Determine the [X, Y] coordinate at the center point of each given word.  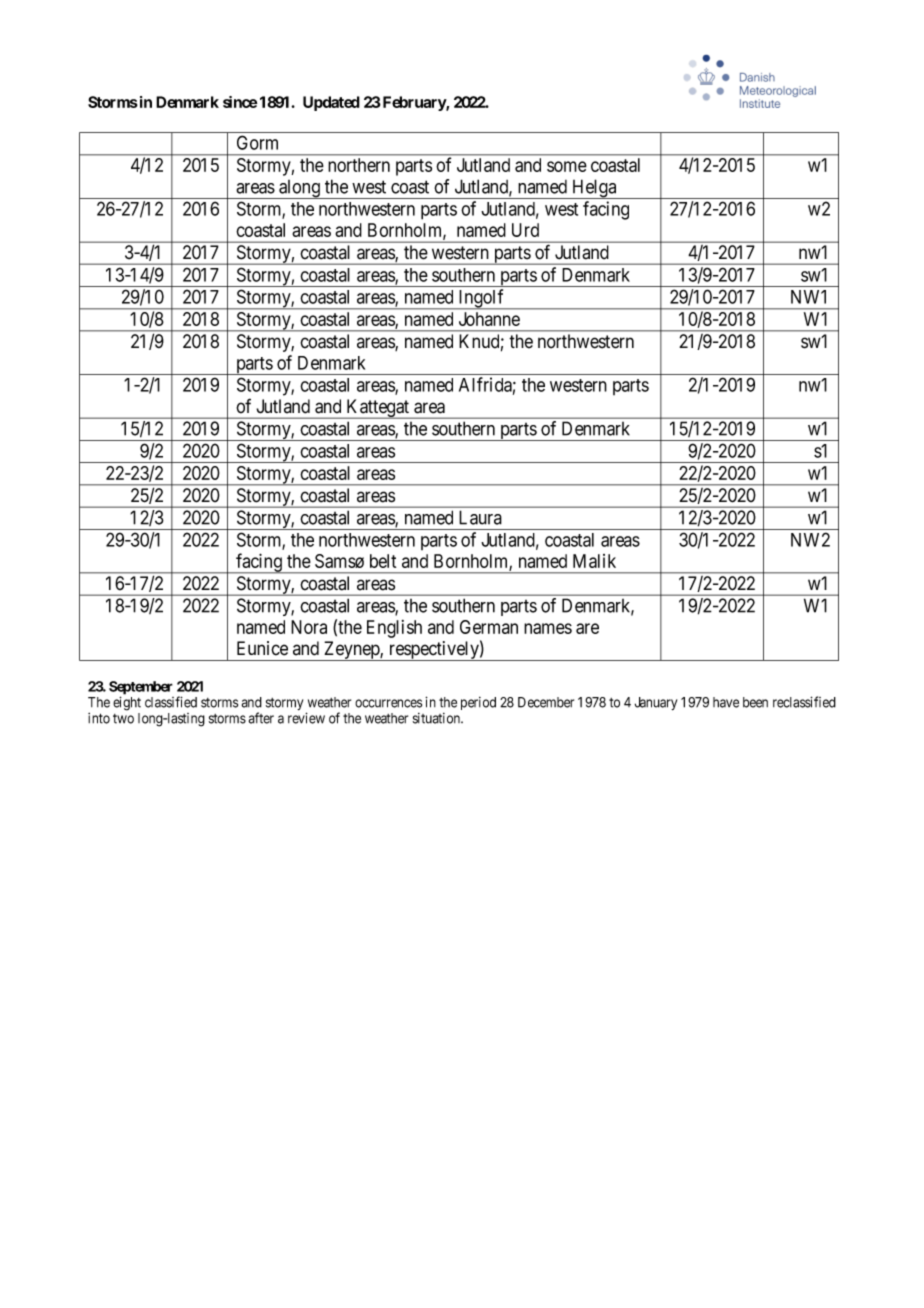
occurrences [388, 703]
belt [383, 561]
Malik [594, 561]
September [141, 689]
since [240, 102]
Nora [309, 627]
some [567, 166]
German [489, 627]
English [394, 629]
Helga [594, 189]
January [656, 703]
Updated [331, 103]
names [548, 628]
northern [359, 165]
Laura [480, 517]
